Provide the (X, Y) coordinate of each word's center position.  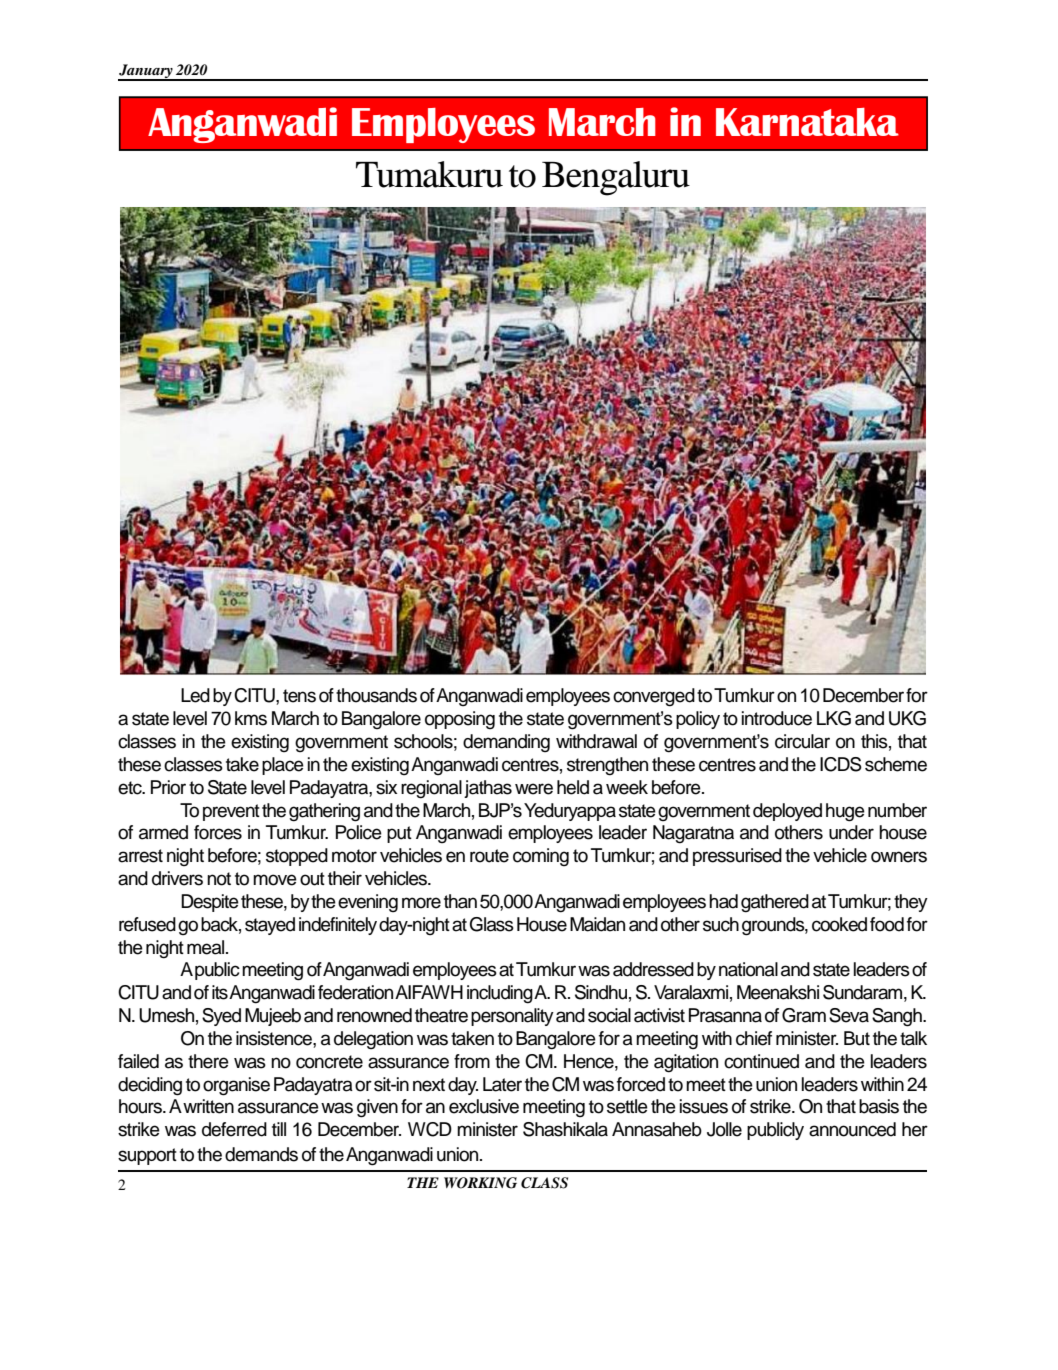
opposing (460, 720)
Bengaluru (616, 178)
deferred (234, 1129)
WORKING (480, 1183)
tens (299, 696)
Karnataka (807, 122)
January (146, 72)
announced (852, 1129)
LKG (834, 718)
